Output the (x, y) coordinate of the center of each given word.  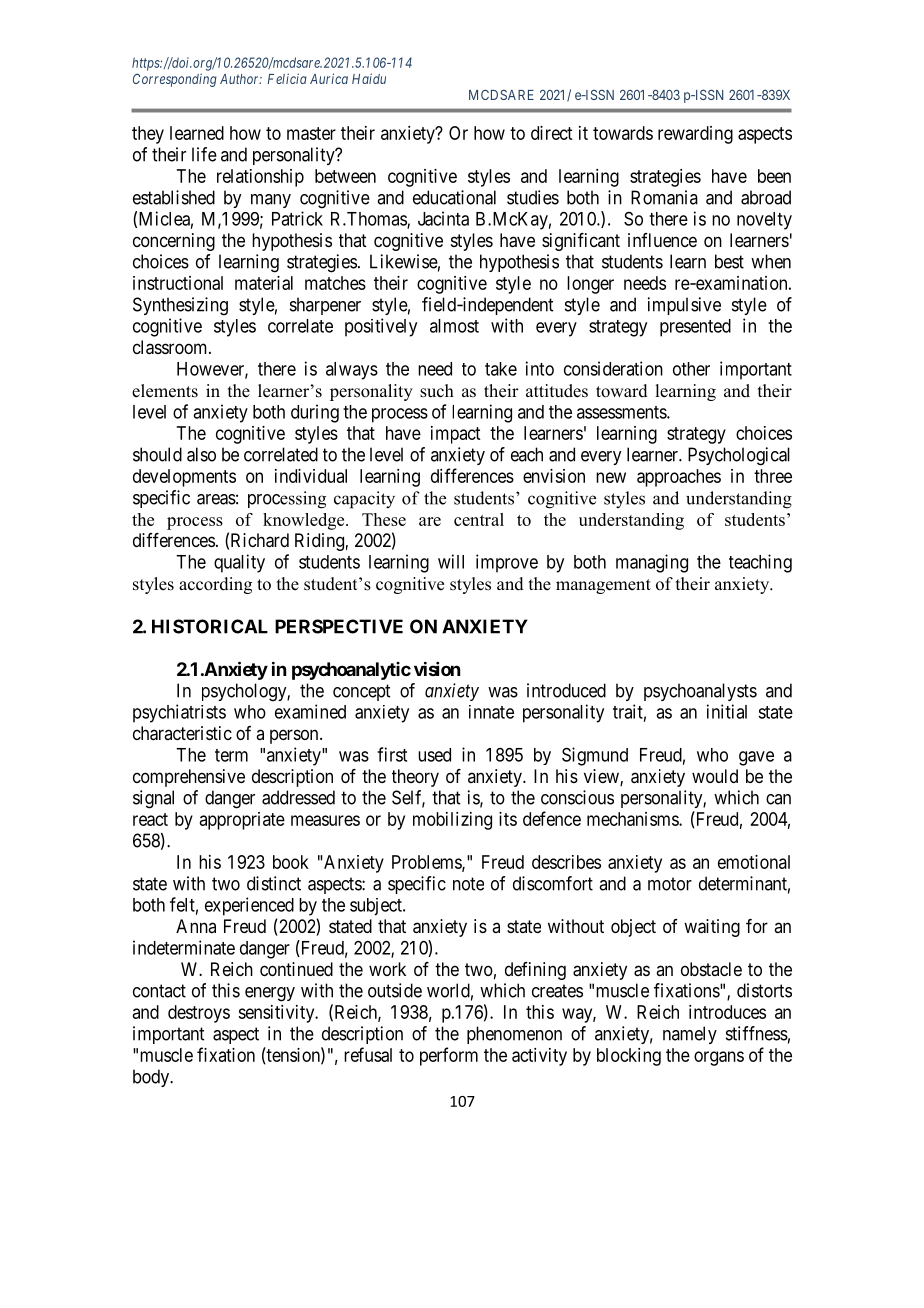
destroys (199, 1014)
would (715, 776)
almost (454, 326)
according (215, 585)
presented (695, 328)
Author (241, 79)
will (451, 561)
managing (652, 563)
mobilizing (452, 821)
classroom (171, 347)
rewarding (695, 135)
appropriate (242, 821)
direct (551, 133)
